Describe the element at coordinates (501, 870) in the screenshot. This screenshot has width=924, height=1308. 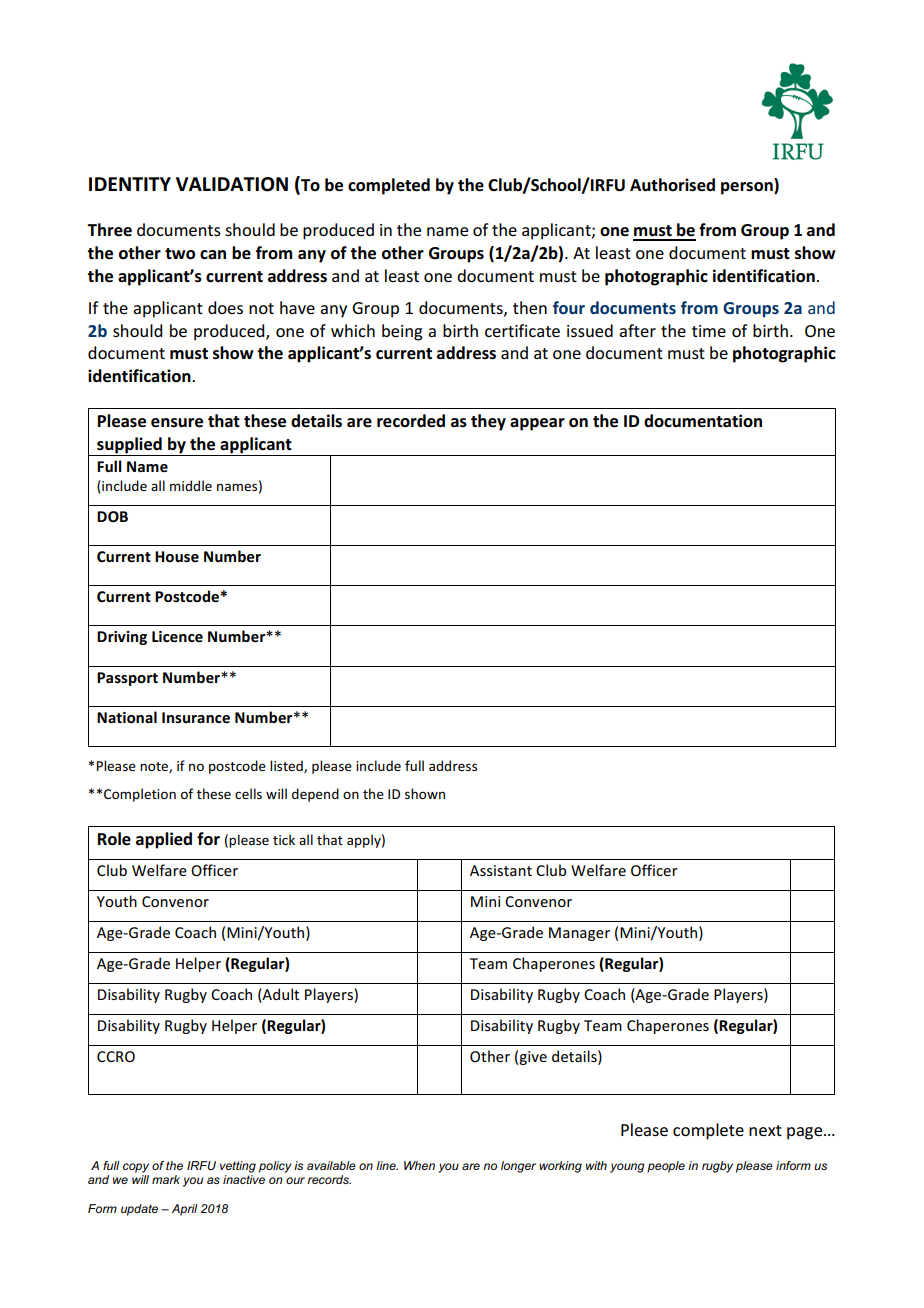
I see `Assistant` at that location.
